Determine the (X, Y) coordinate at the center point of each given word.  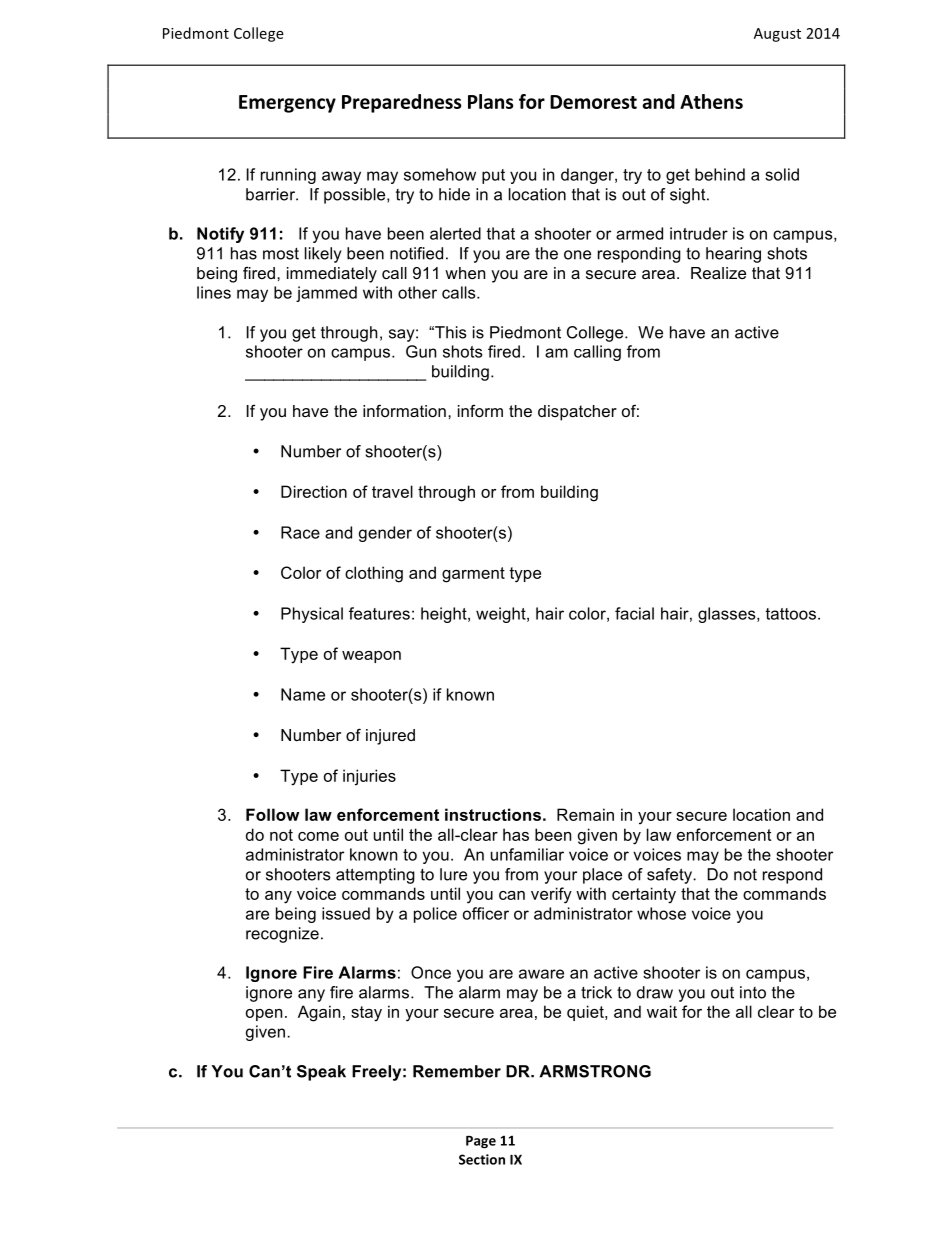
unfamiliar (527, 854)
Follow (272, 814)
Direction (314, 491)
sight (689, 196)
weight (502, 615)
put (493, 176)
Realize (718, 273)
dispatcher (577, 413)
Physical (312, 615)
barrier (271, 194)
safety (670, 876)
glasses (728, 615)
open (264, 1015)
